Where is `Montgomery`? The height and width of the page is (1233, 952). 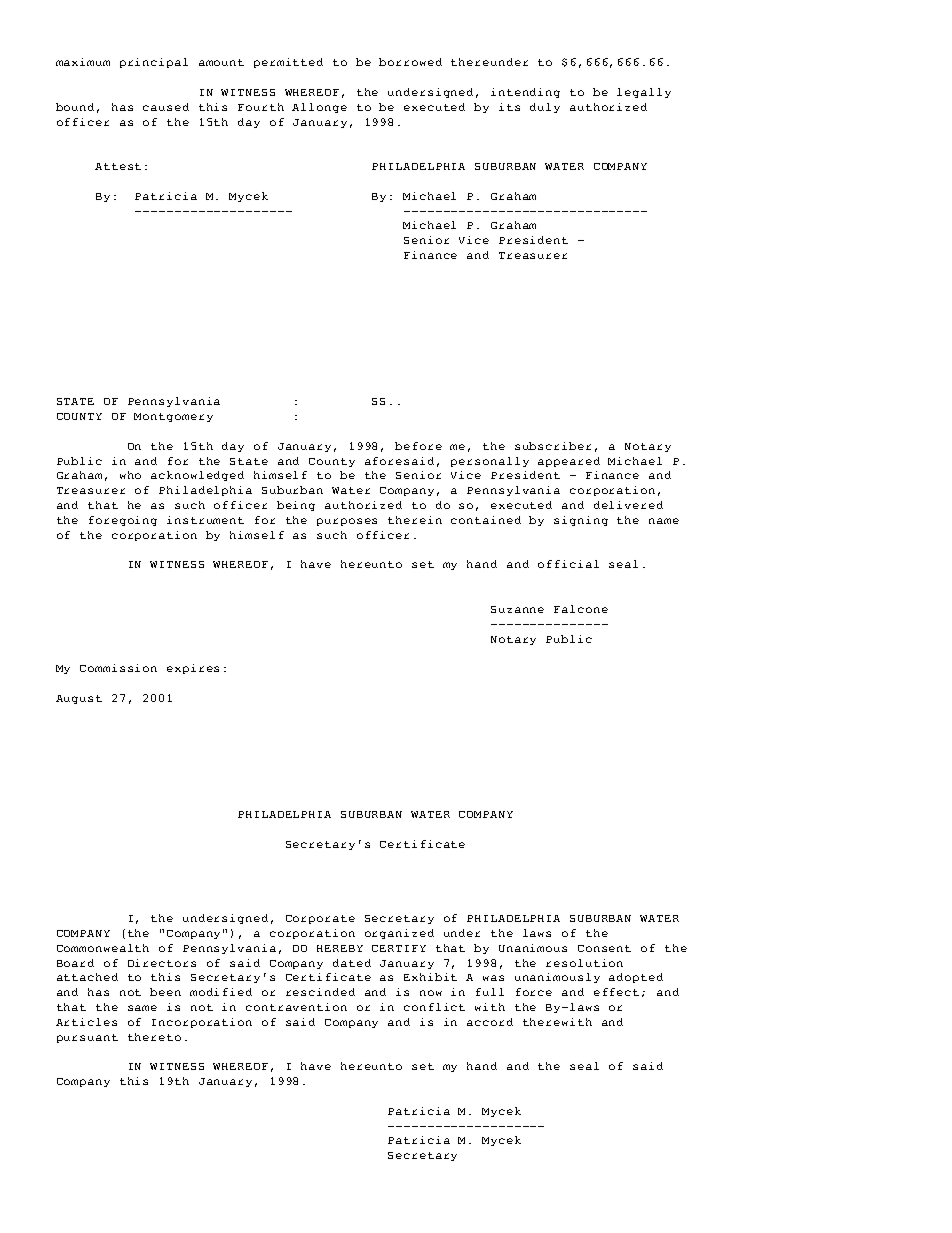 Montgomery is located at coordinates (173, 417).
